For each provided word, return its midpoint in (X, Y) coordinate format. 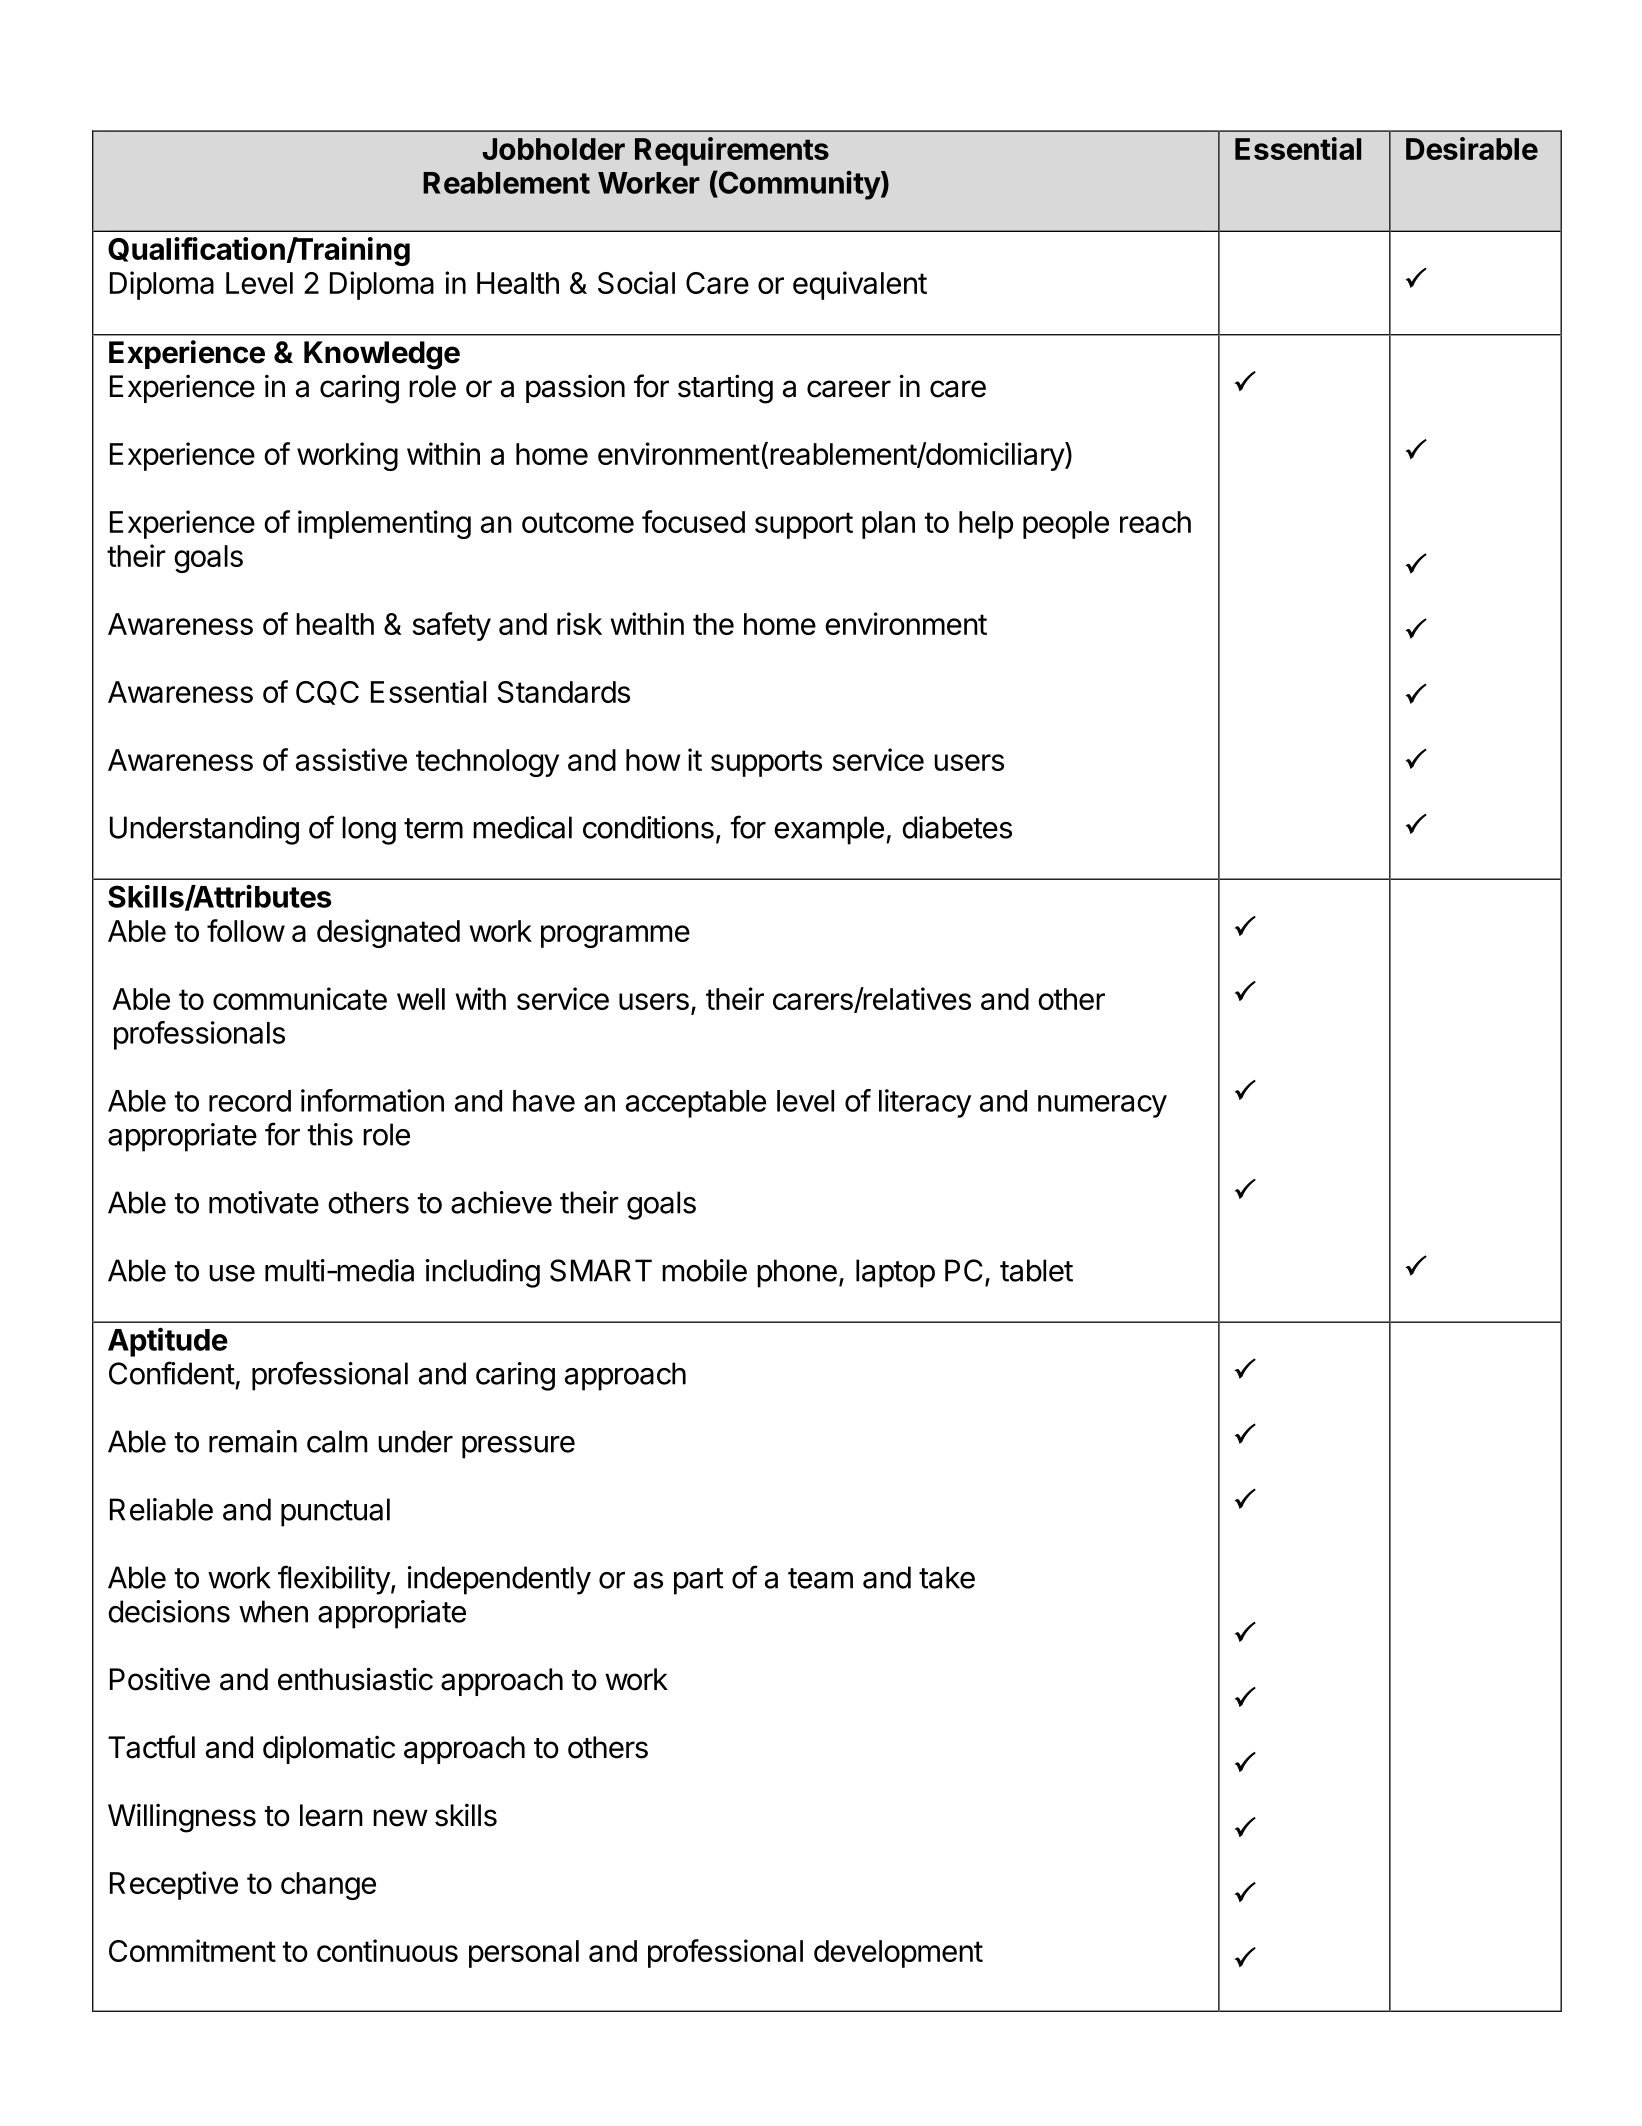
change (328, 1886)
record (250, 1101)
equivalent (860, 285)
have (544, 1101)
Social (636, 282)
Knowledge (382, 355)
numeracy (1102, 1106)
